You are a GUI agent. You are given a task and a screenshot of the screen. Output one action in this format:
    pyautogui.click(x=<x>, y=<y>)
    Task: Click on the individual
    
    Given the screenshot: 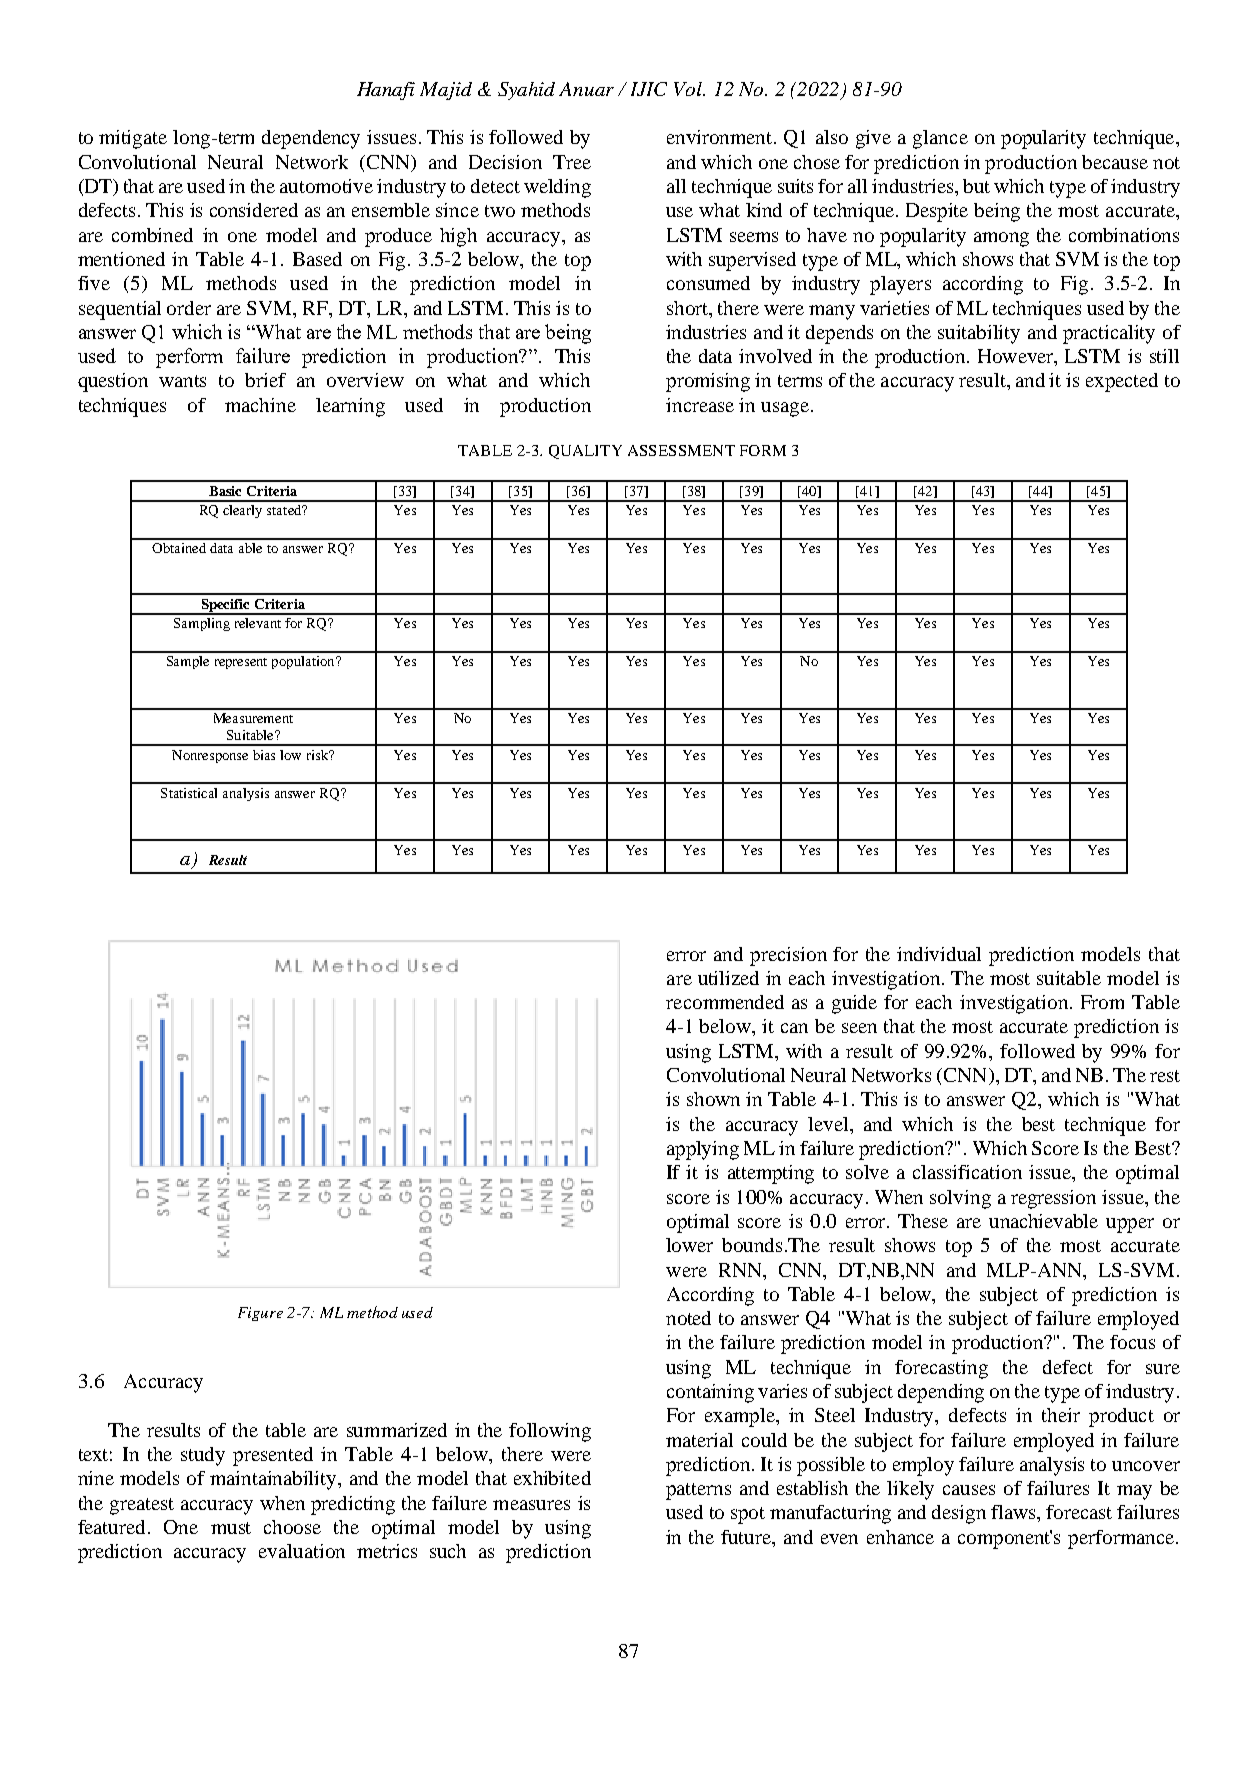 What is the action you would take?
    pyautogui.click(x=939, y=954)
